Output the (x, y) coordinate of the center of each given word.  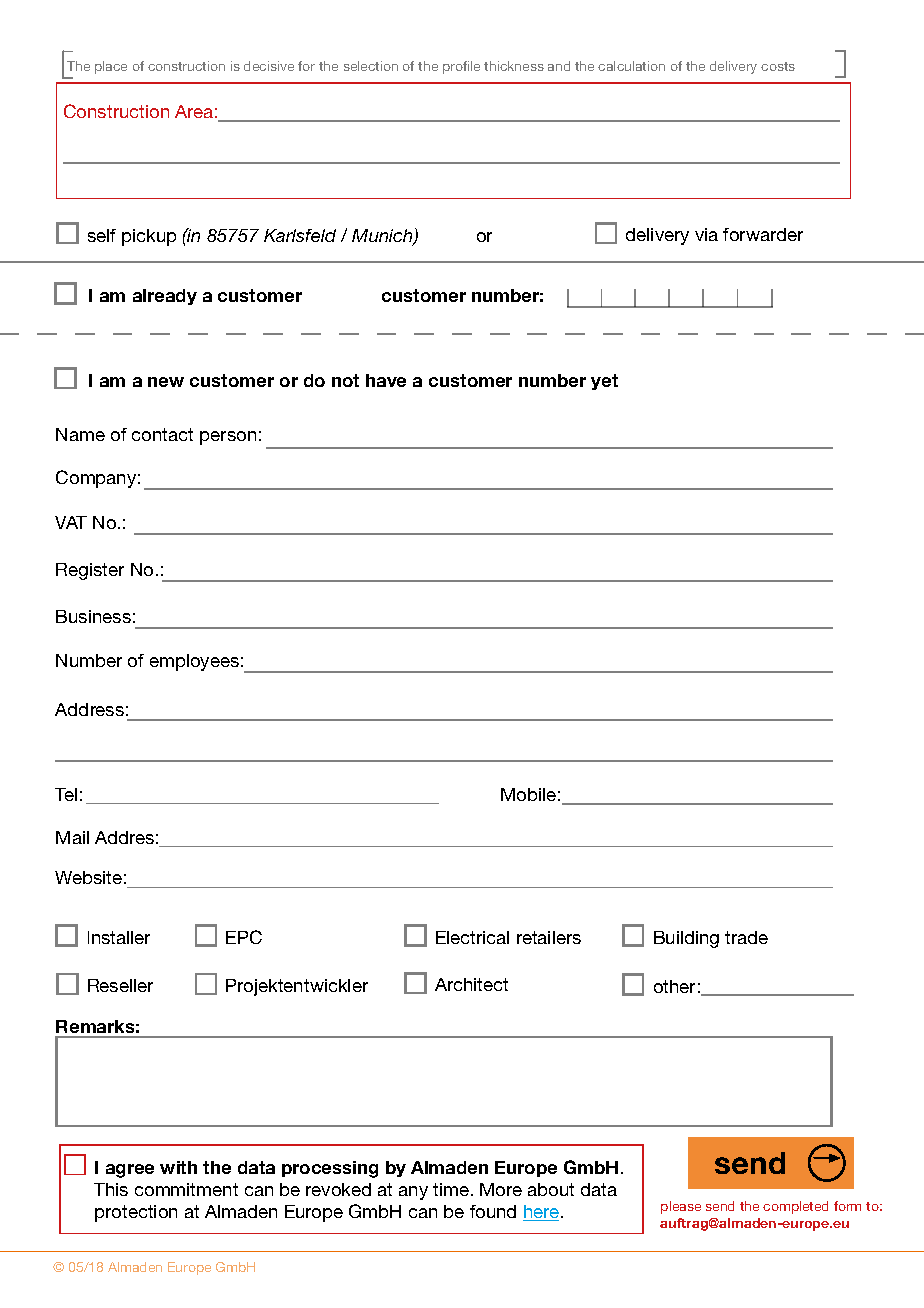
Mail (72, 837)
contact (162, 434)
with (178, 1167)
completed (795, 1207)
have (386, 380)
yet (604, 382)
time (451, 1189)
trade (746, 937)
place (111, 67)
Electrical (472, 937)
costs (778, 66)
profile (461, 67)
